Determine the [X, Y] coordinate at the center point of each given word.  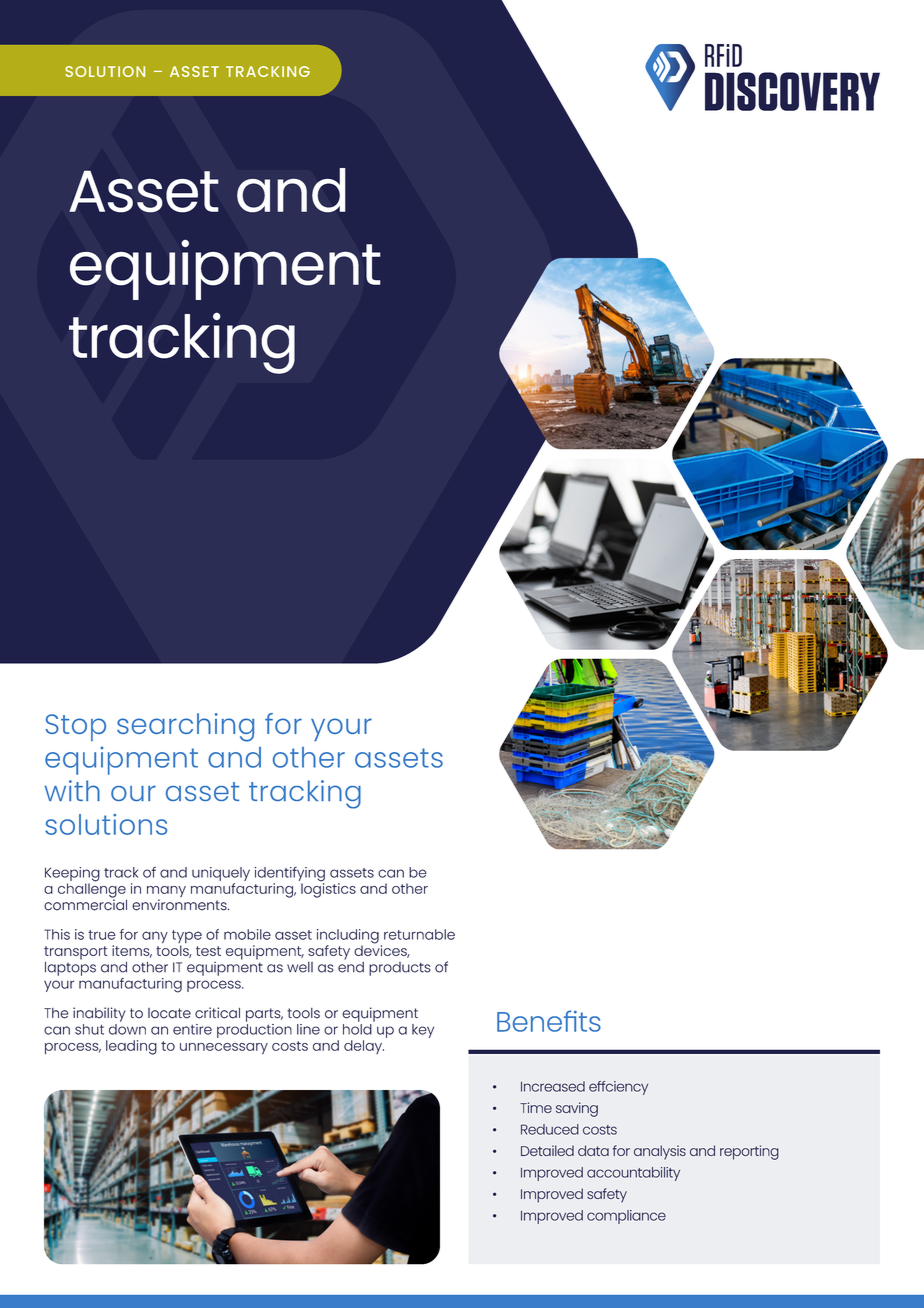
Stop [75, 727]
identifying [290, 875]
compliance [626, 1217]
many [166, 893]
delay [364, 1047]
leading [131, 1047]
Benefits [549, 1021]
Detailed [547, 1150]
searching [185, 727]
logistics [328, 889]
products [400, 969]
